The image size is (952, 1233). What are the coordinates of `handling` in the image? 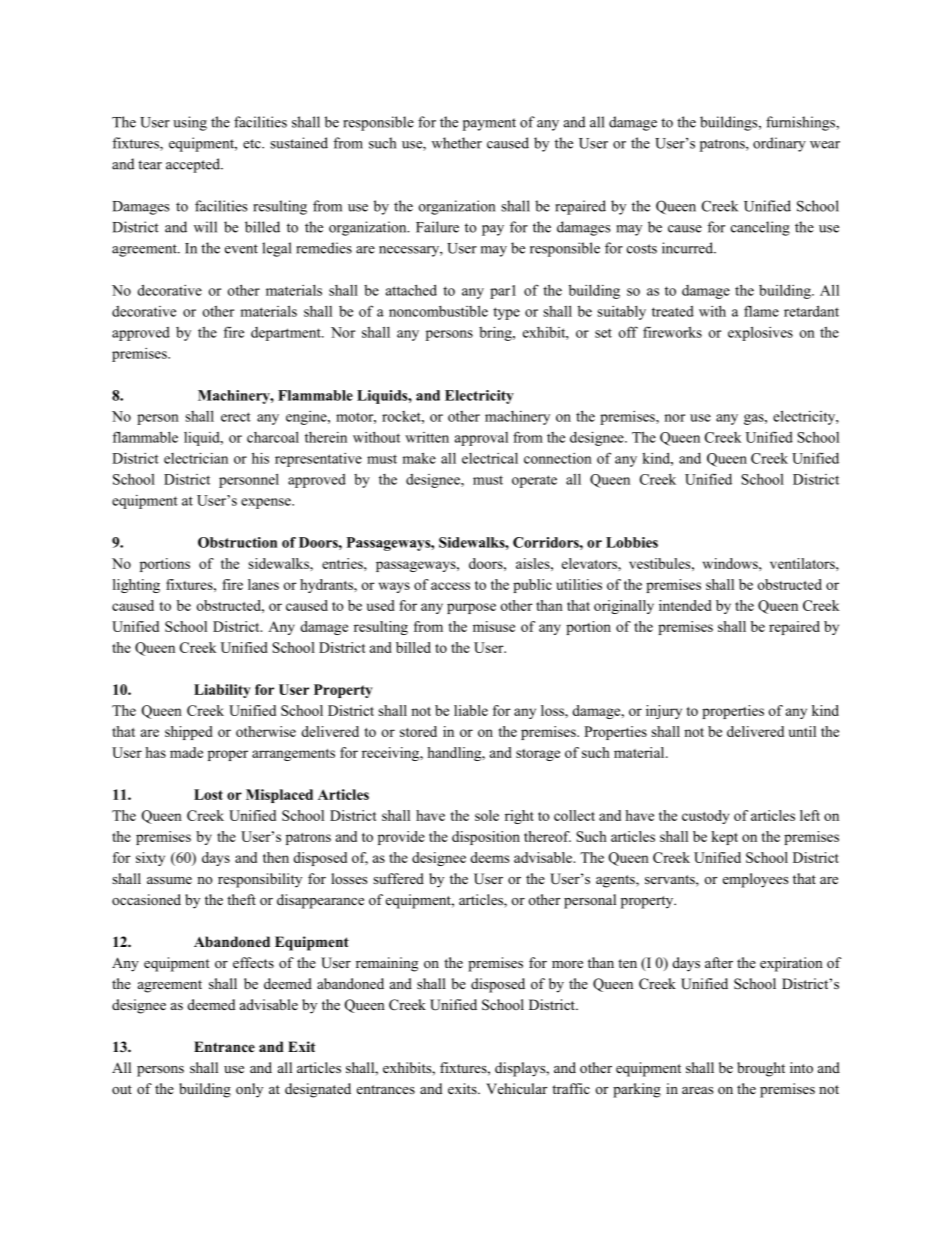 It's located at (455, 754).
